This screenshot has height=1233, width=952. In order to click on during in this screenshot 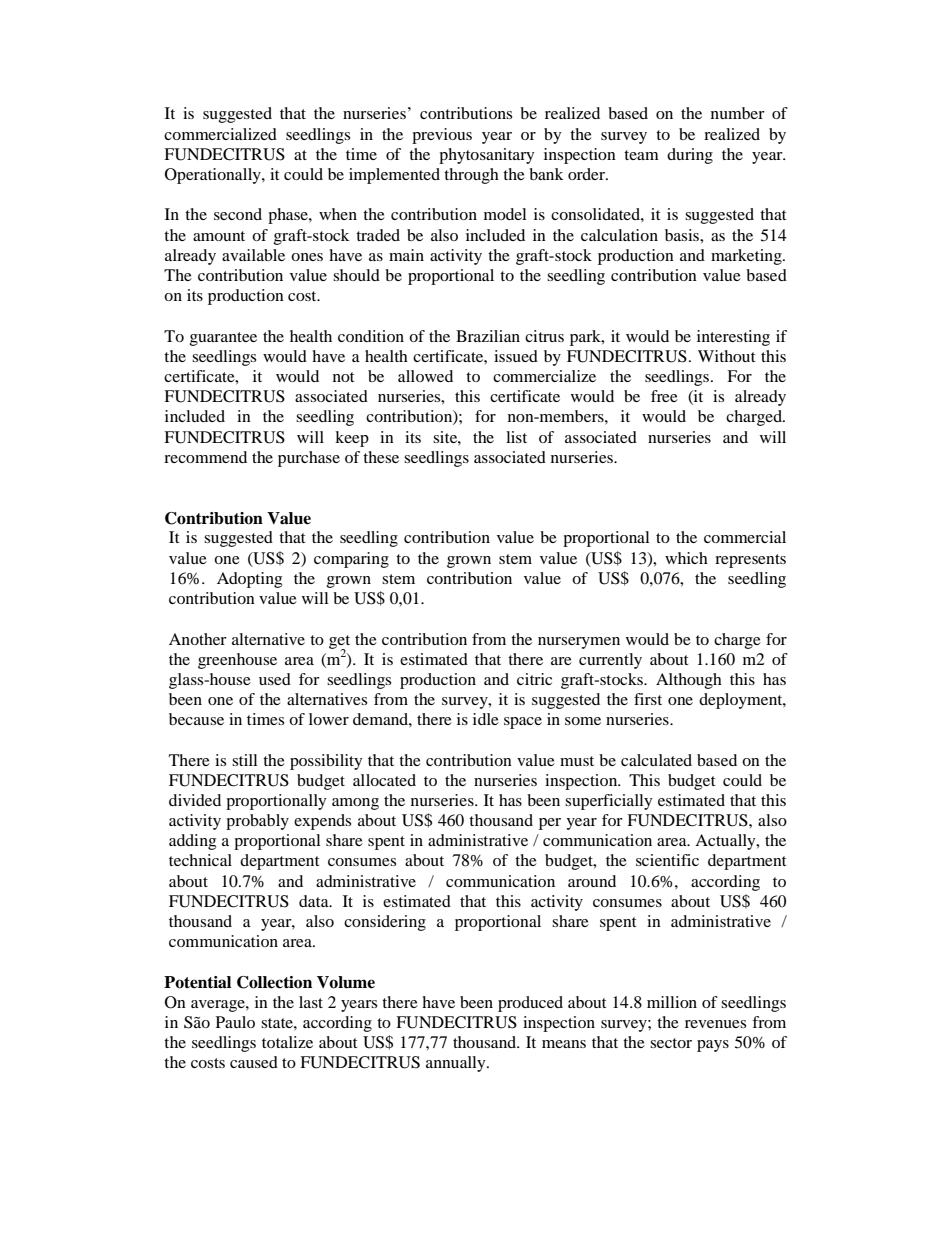, I will do `click(690, 156)`.
